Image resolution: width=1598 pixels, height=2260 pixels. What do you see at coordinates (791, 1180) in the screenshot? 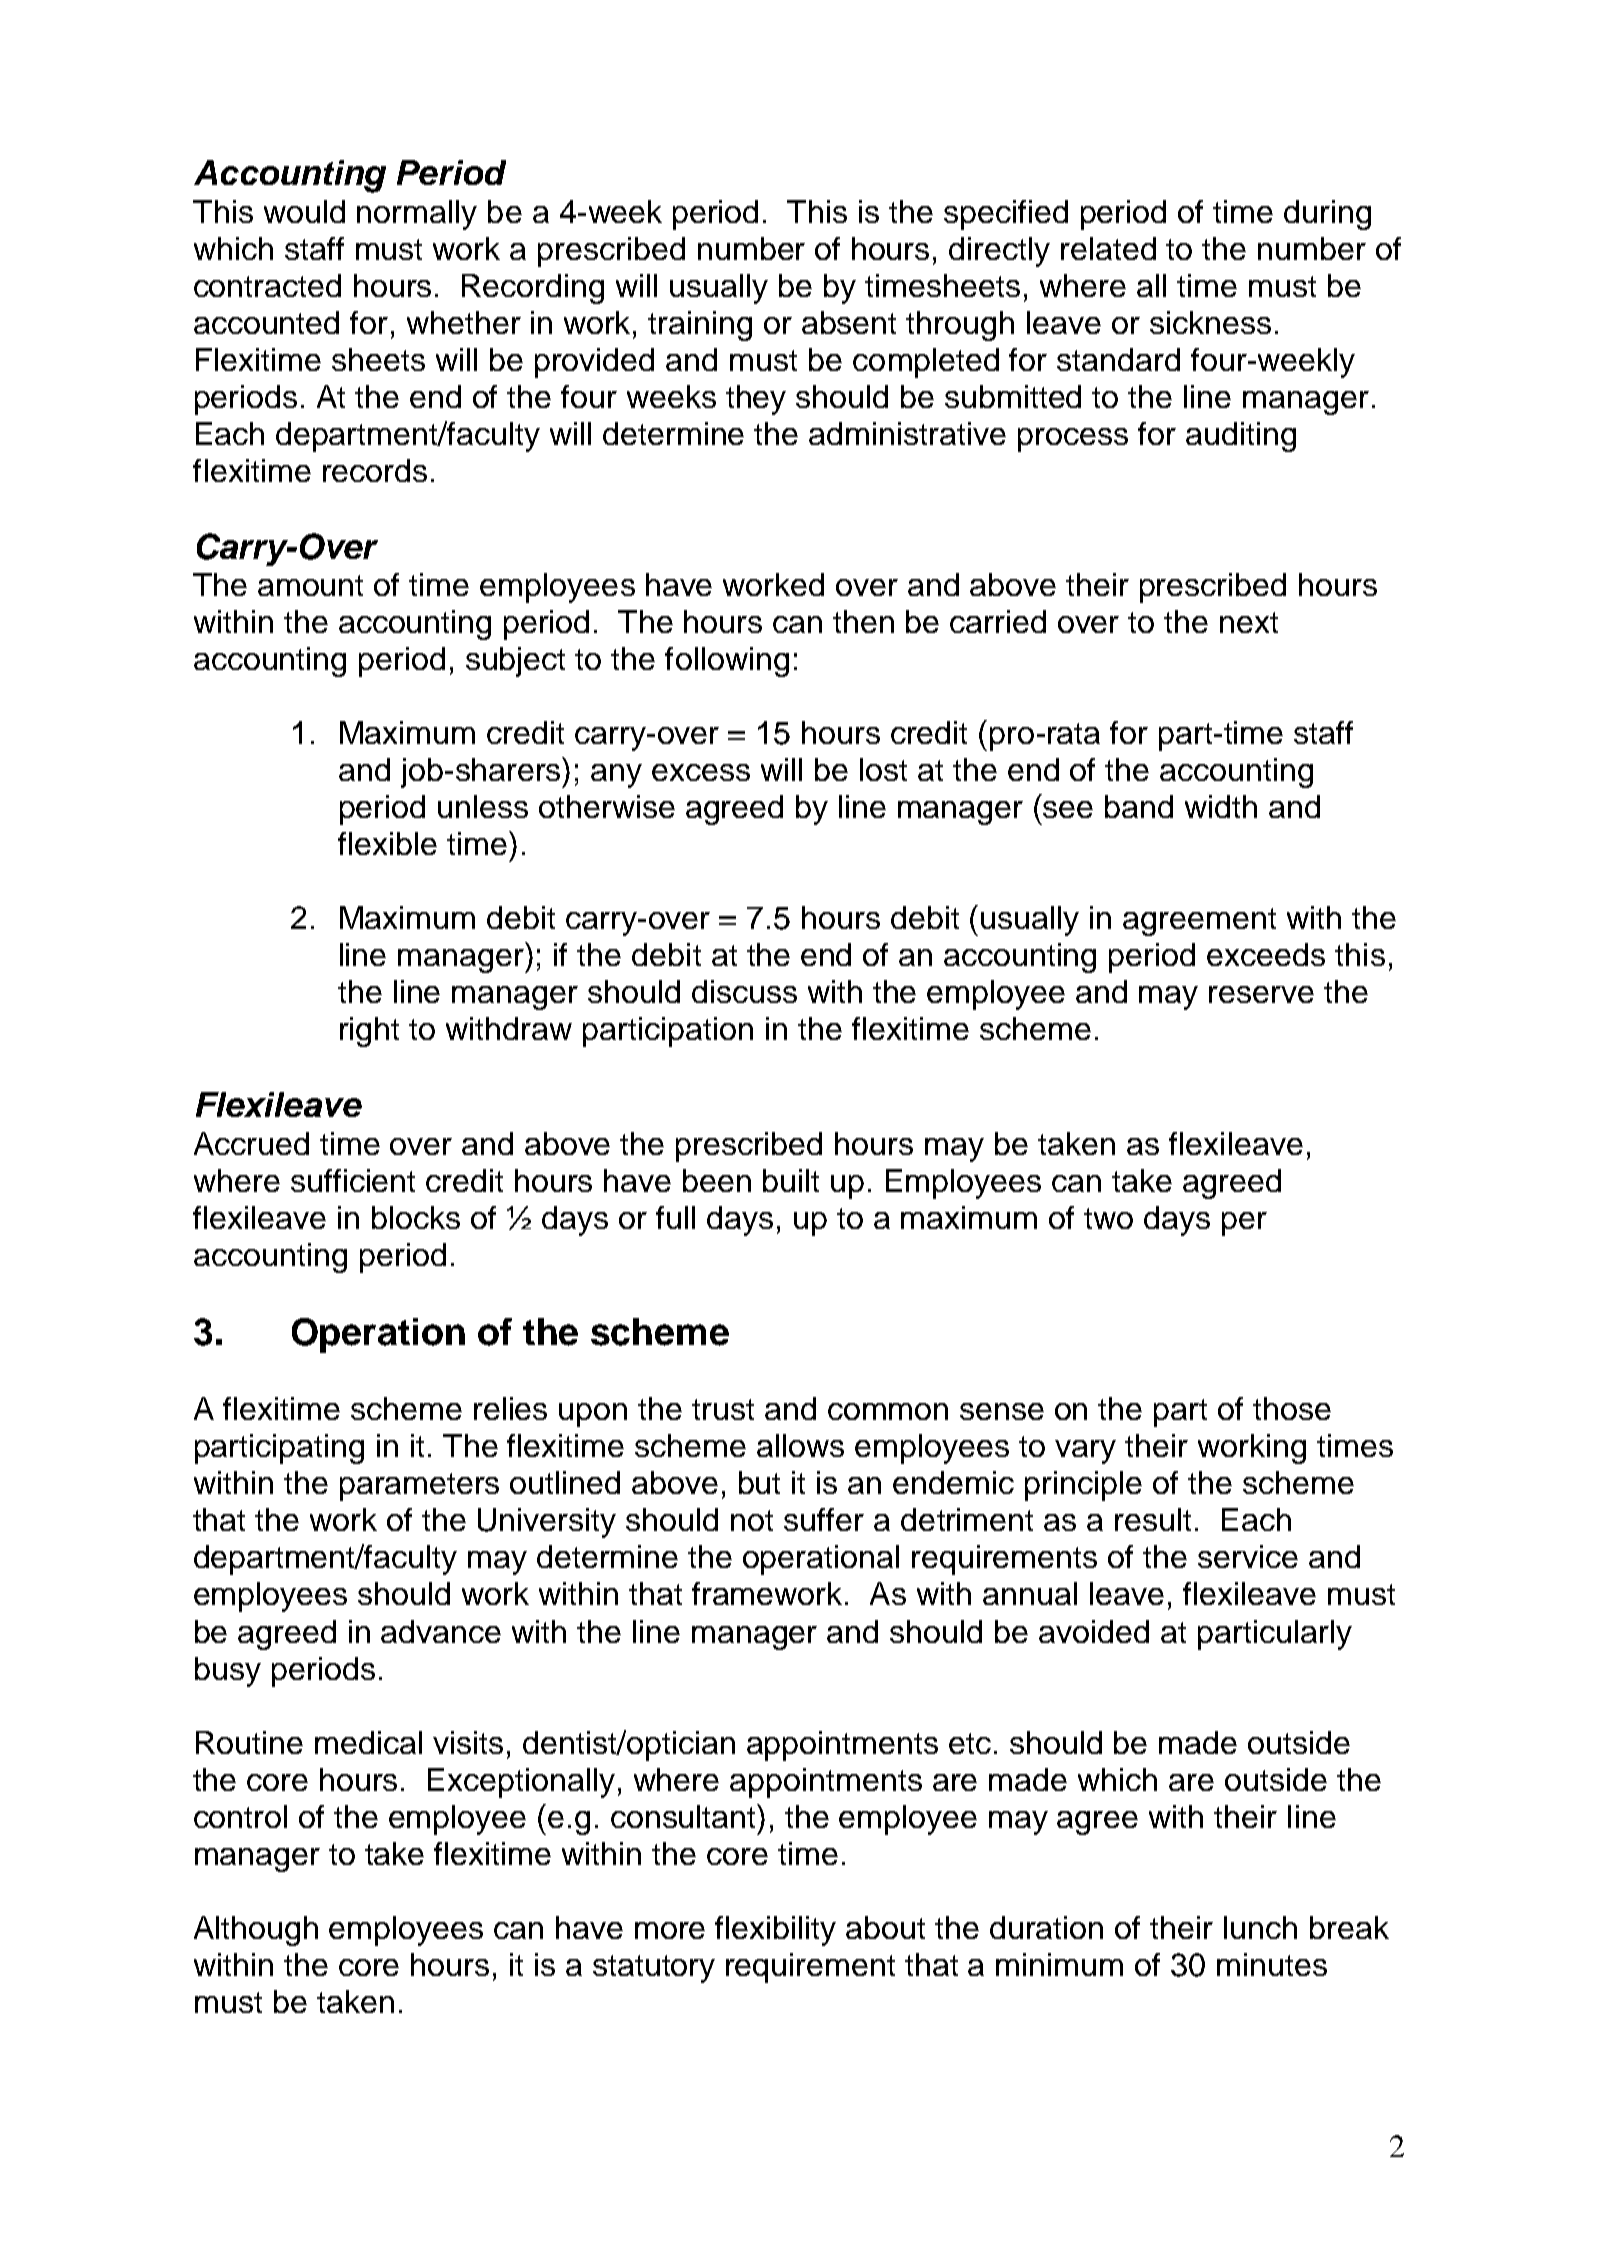
I see `built` at bounding box center [791, 1180].
